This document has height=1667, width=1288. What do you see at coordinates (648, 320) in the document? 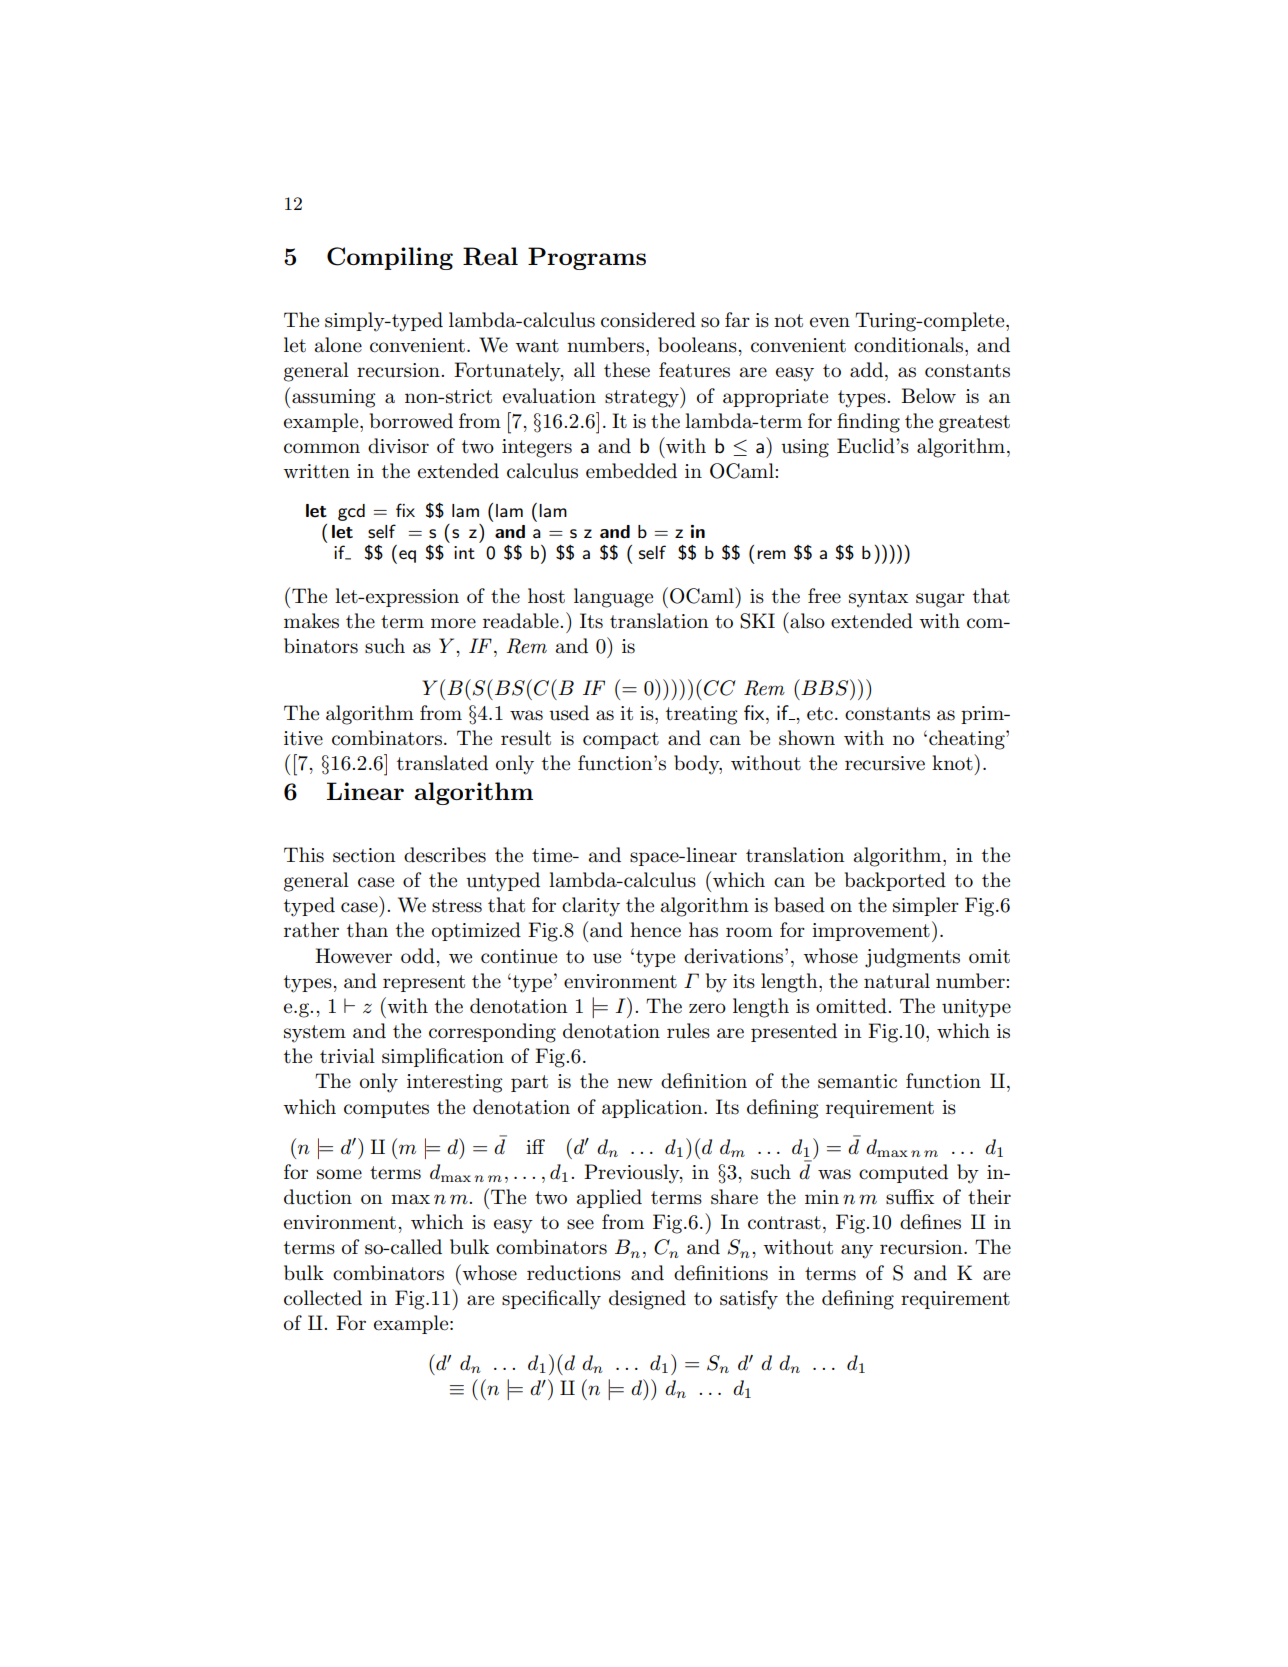
I see `considered` at bounding box center [648, 320].
